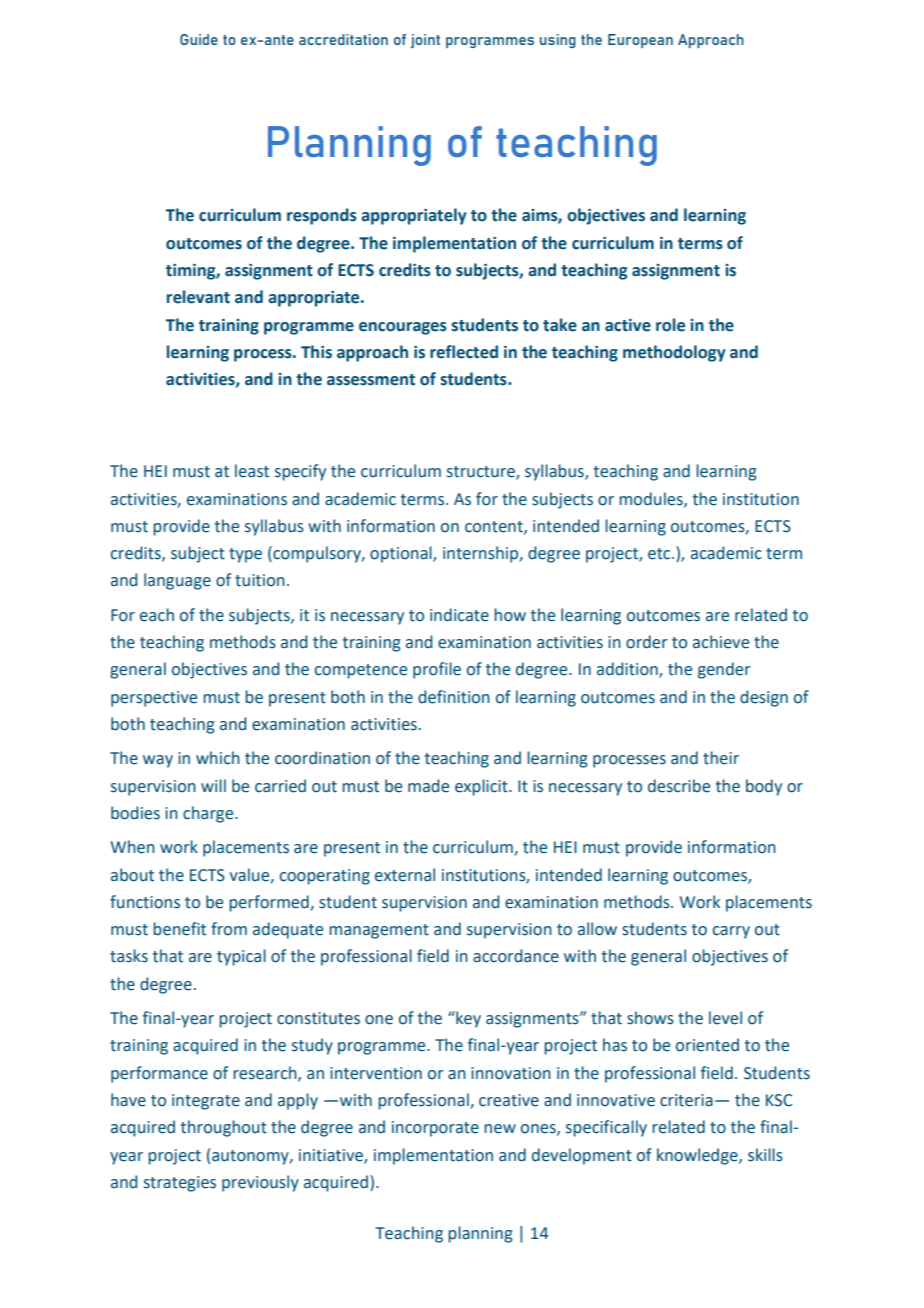  What do you see at coordinates (224, 1128) in the page?
I see `throughout` at bounding box center [224, 1128].
